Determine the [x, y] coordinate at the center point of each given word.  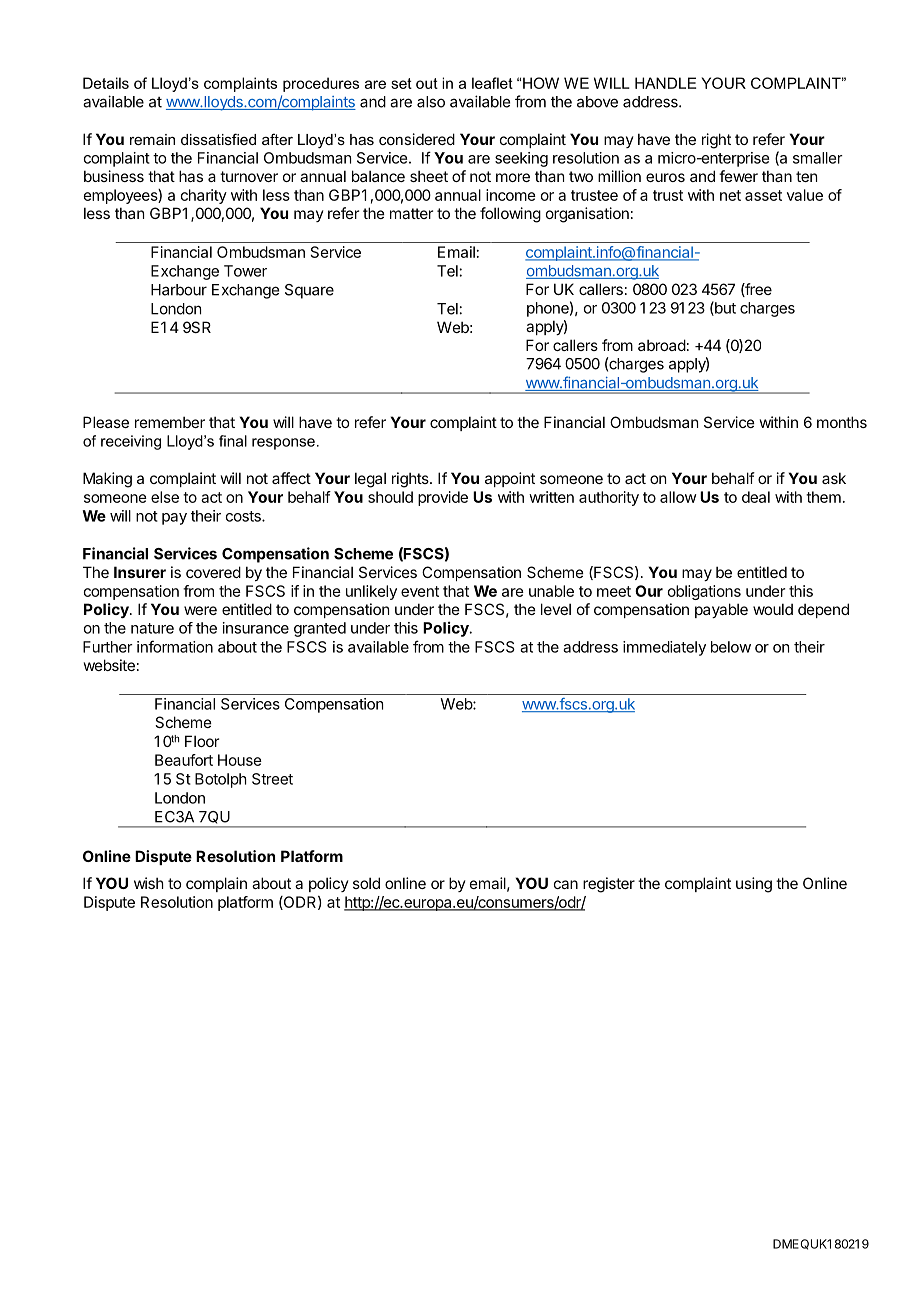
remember [170, 422]
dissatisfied [218, 139]
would [773, 609]
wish [149, 883]
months [842, 422]
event [420, 591]
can [566, 884]
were [200, 610]
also [431, 102]
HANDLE [665, 83]
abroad [662, 345]
